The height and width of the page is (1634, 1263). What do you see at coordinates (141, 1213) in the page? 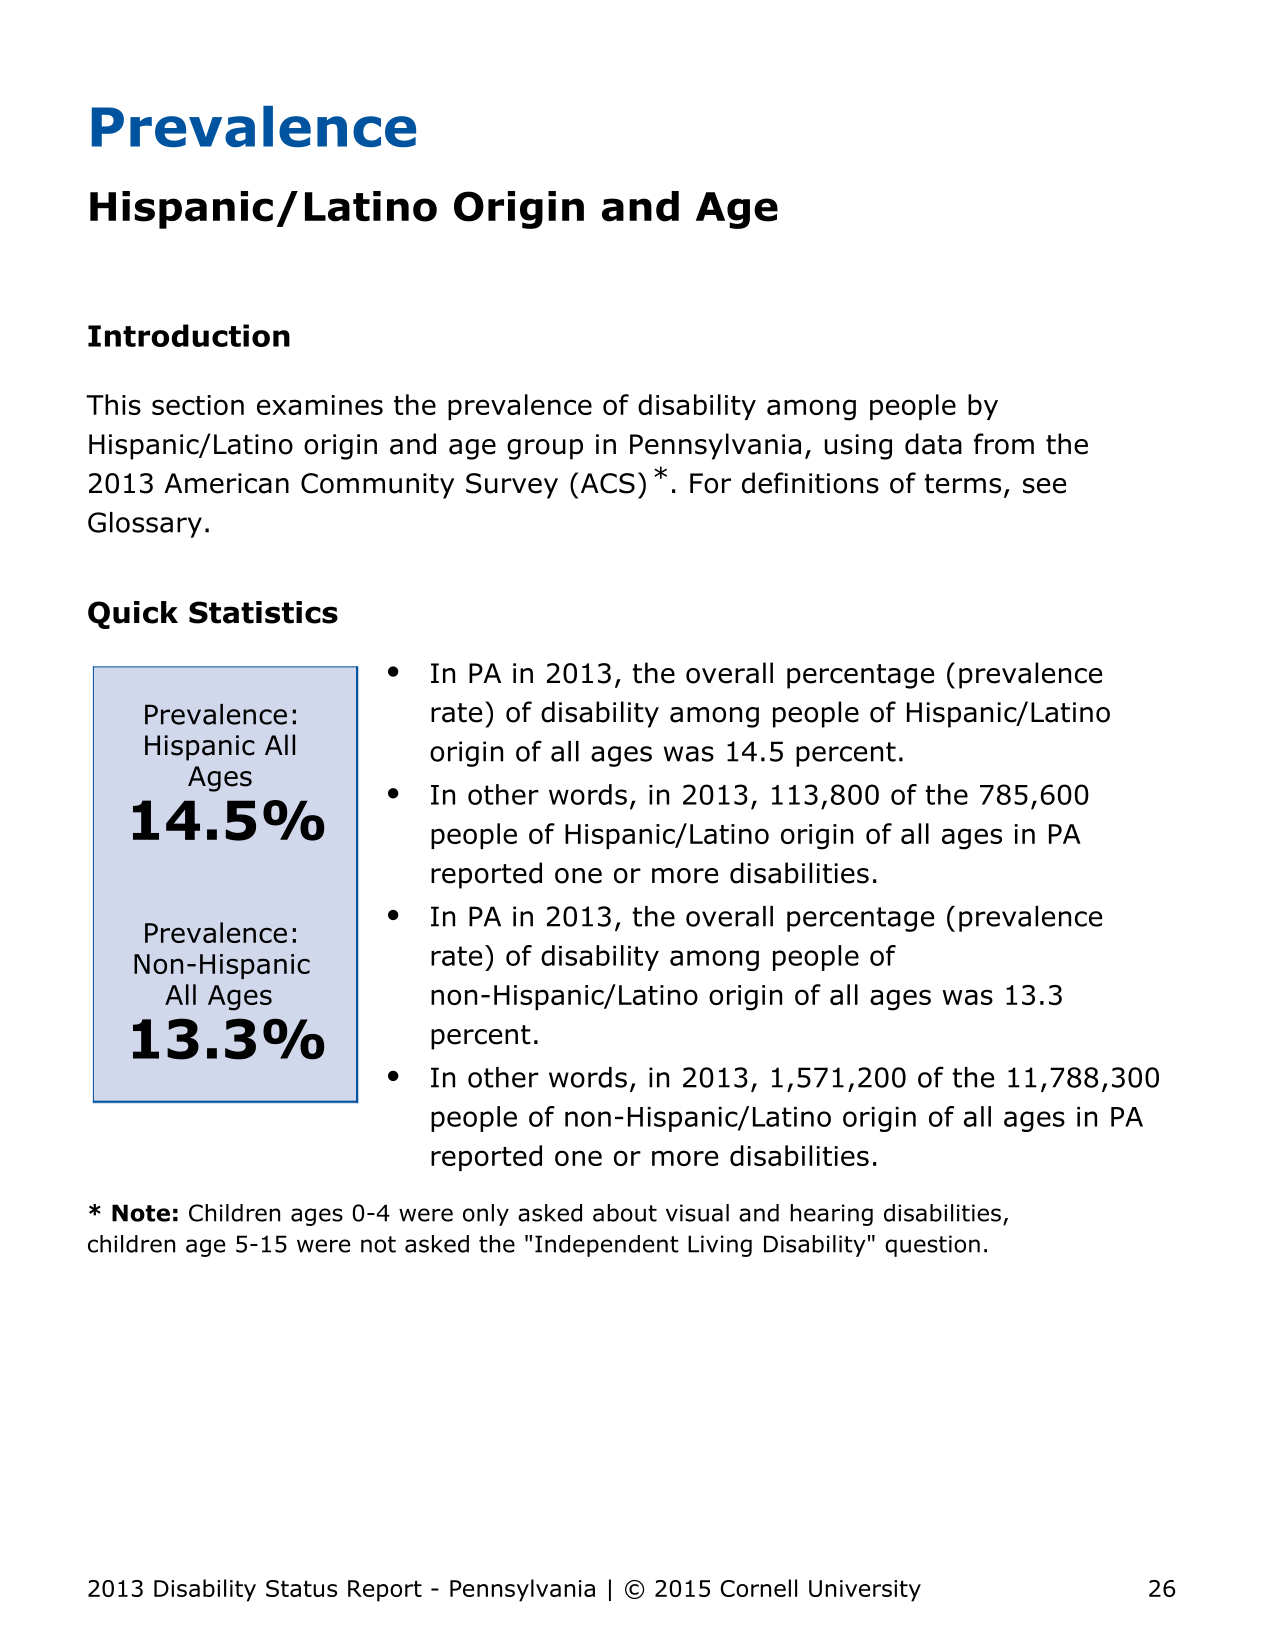
I see `Note` at bounding box center [141, 1213].
